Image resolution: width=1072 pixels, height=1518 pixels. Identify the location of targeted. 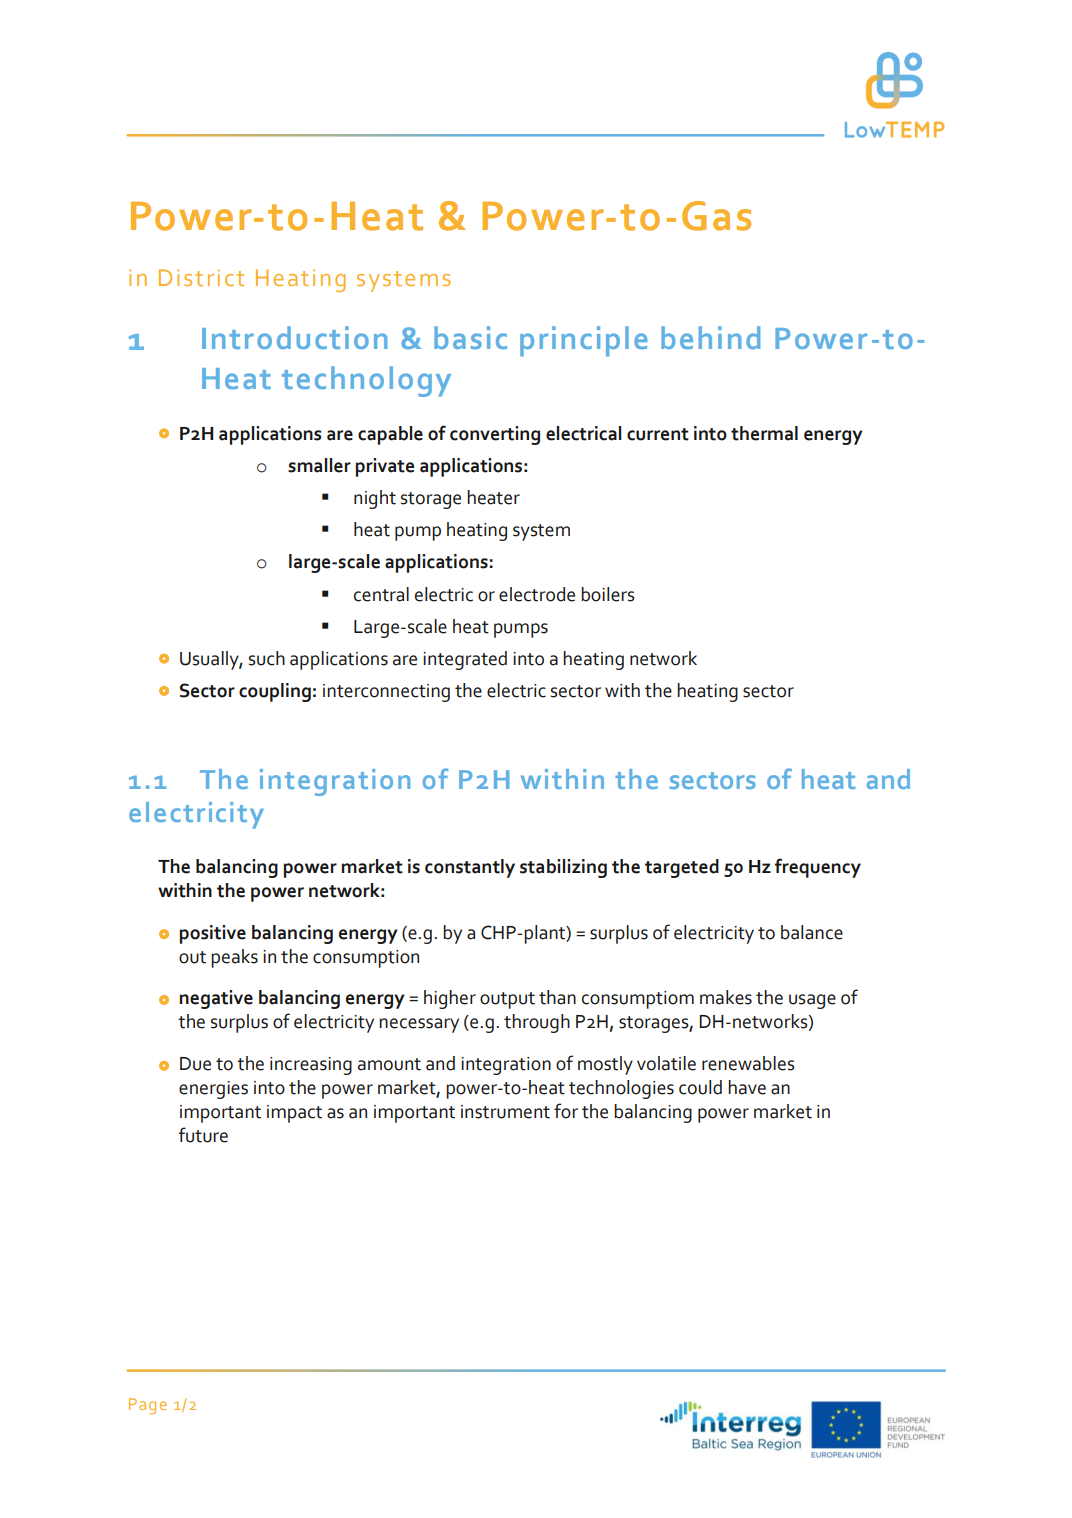
(682, 868).
